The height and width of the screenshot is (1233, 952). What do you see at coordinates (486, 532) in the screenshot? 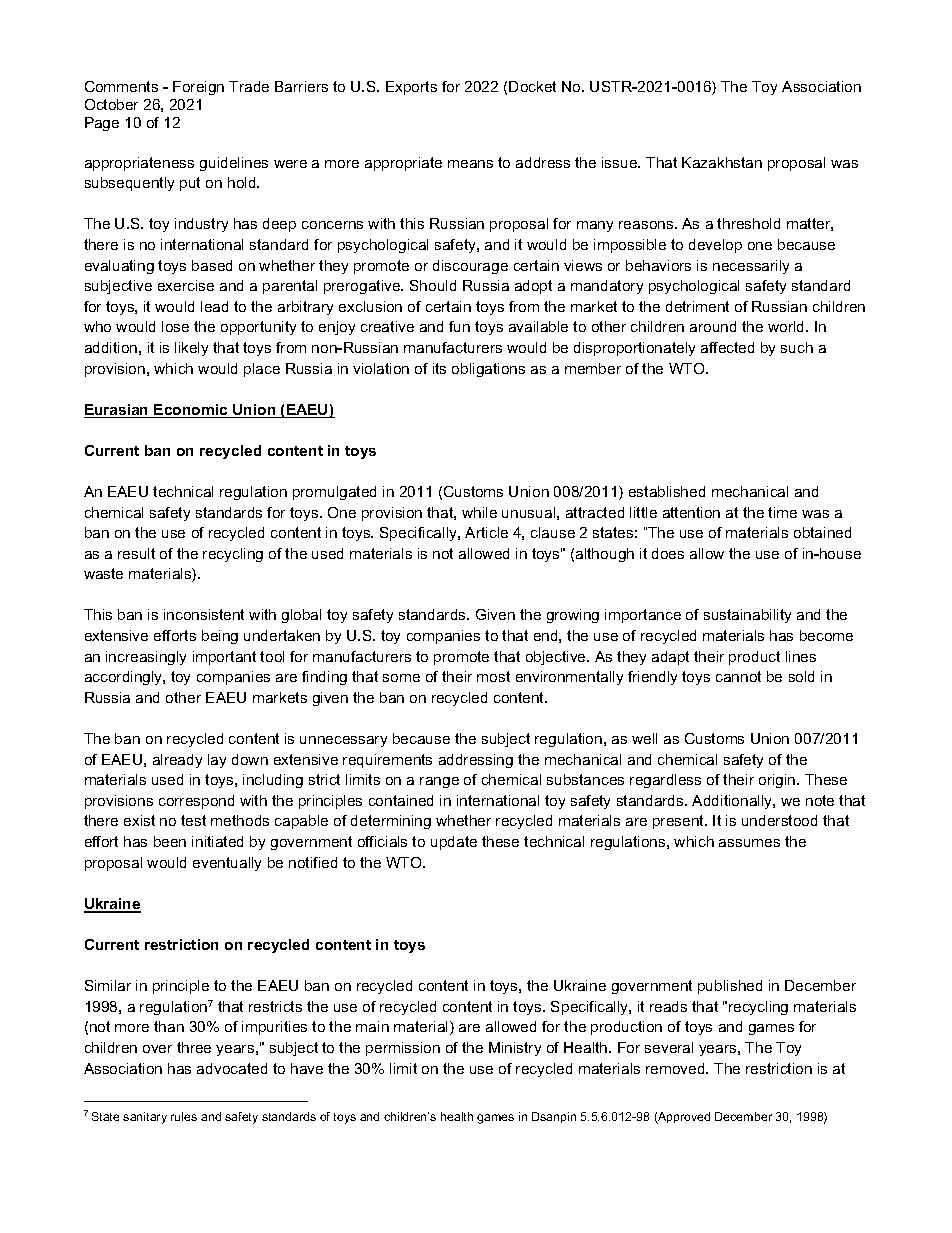
I see `Article` at bounding box center [486, 532].
